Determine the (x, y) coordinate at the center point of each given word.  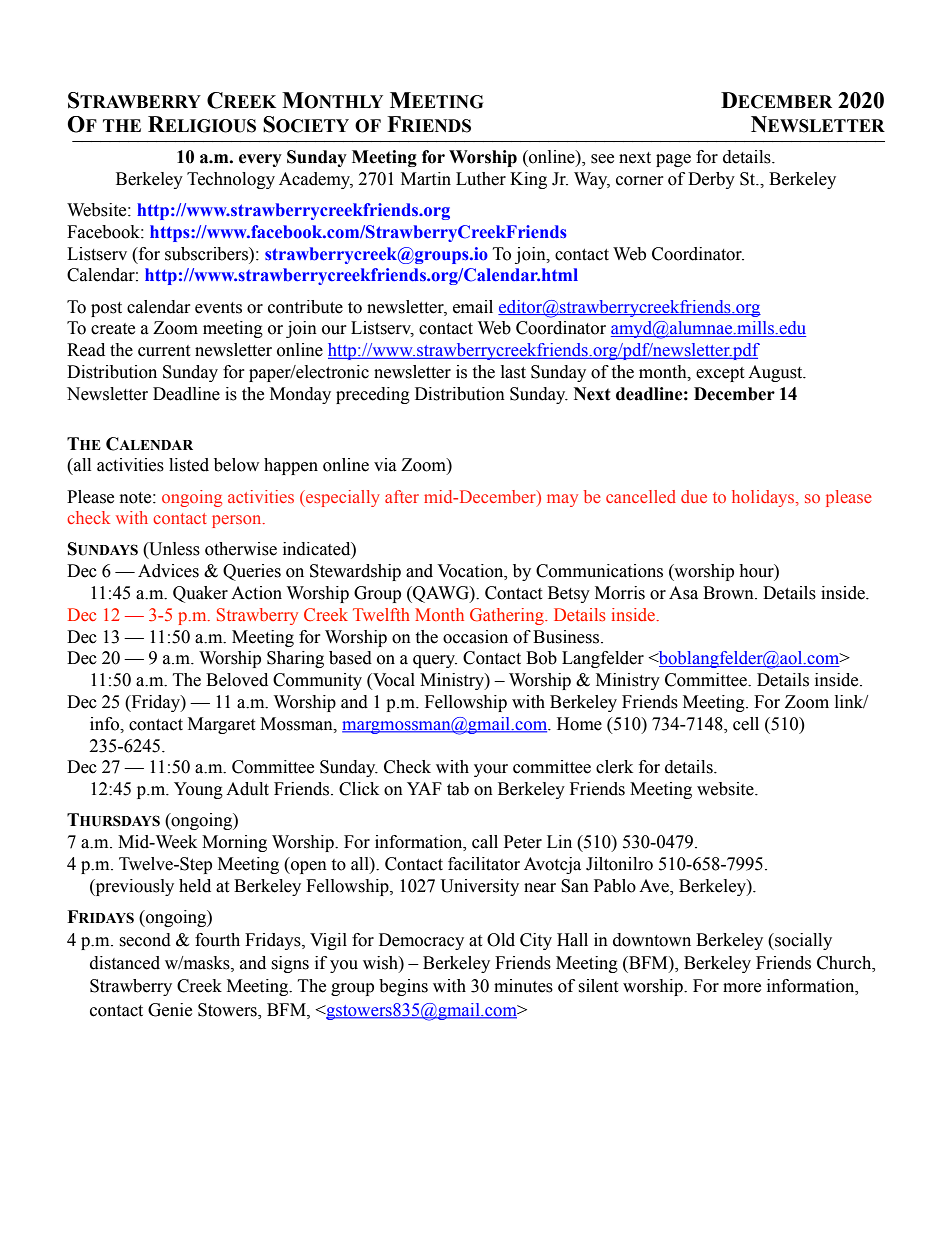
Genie (170, 1010)
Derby (711, 180)
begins (403, 987)
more (742, 988)
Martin (426, 179)
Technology (231, 180)
